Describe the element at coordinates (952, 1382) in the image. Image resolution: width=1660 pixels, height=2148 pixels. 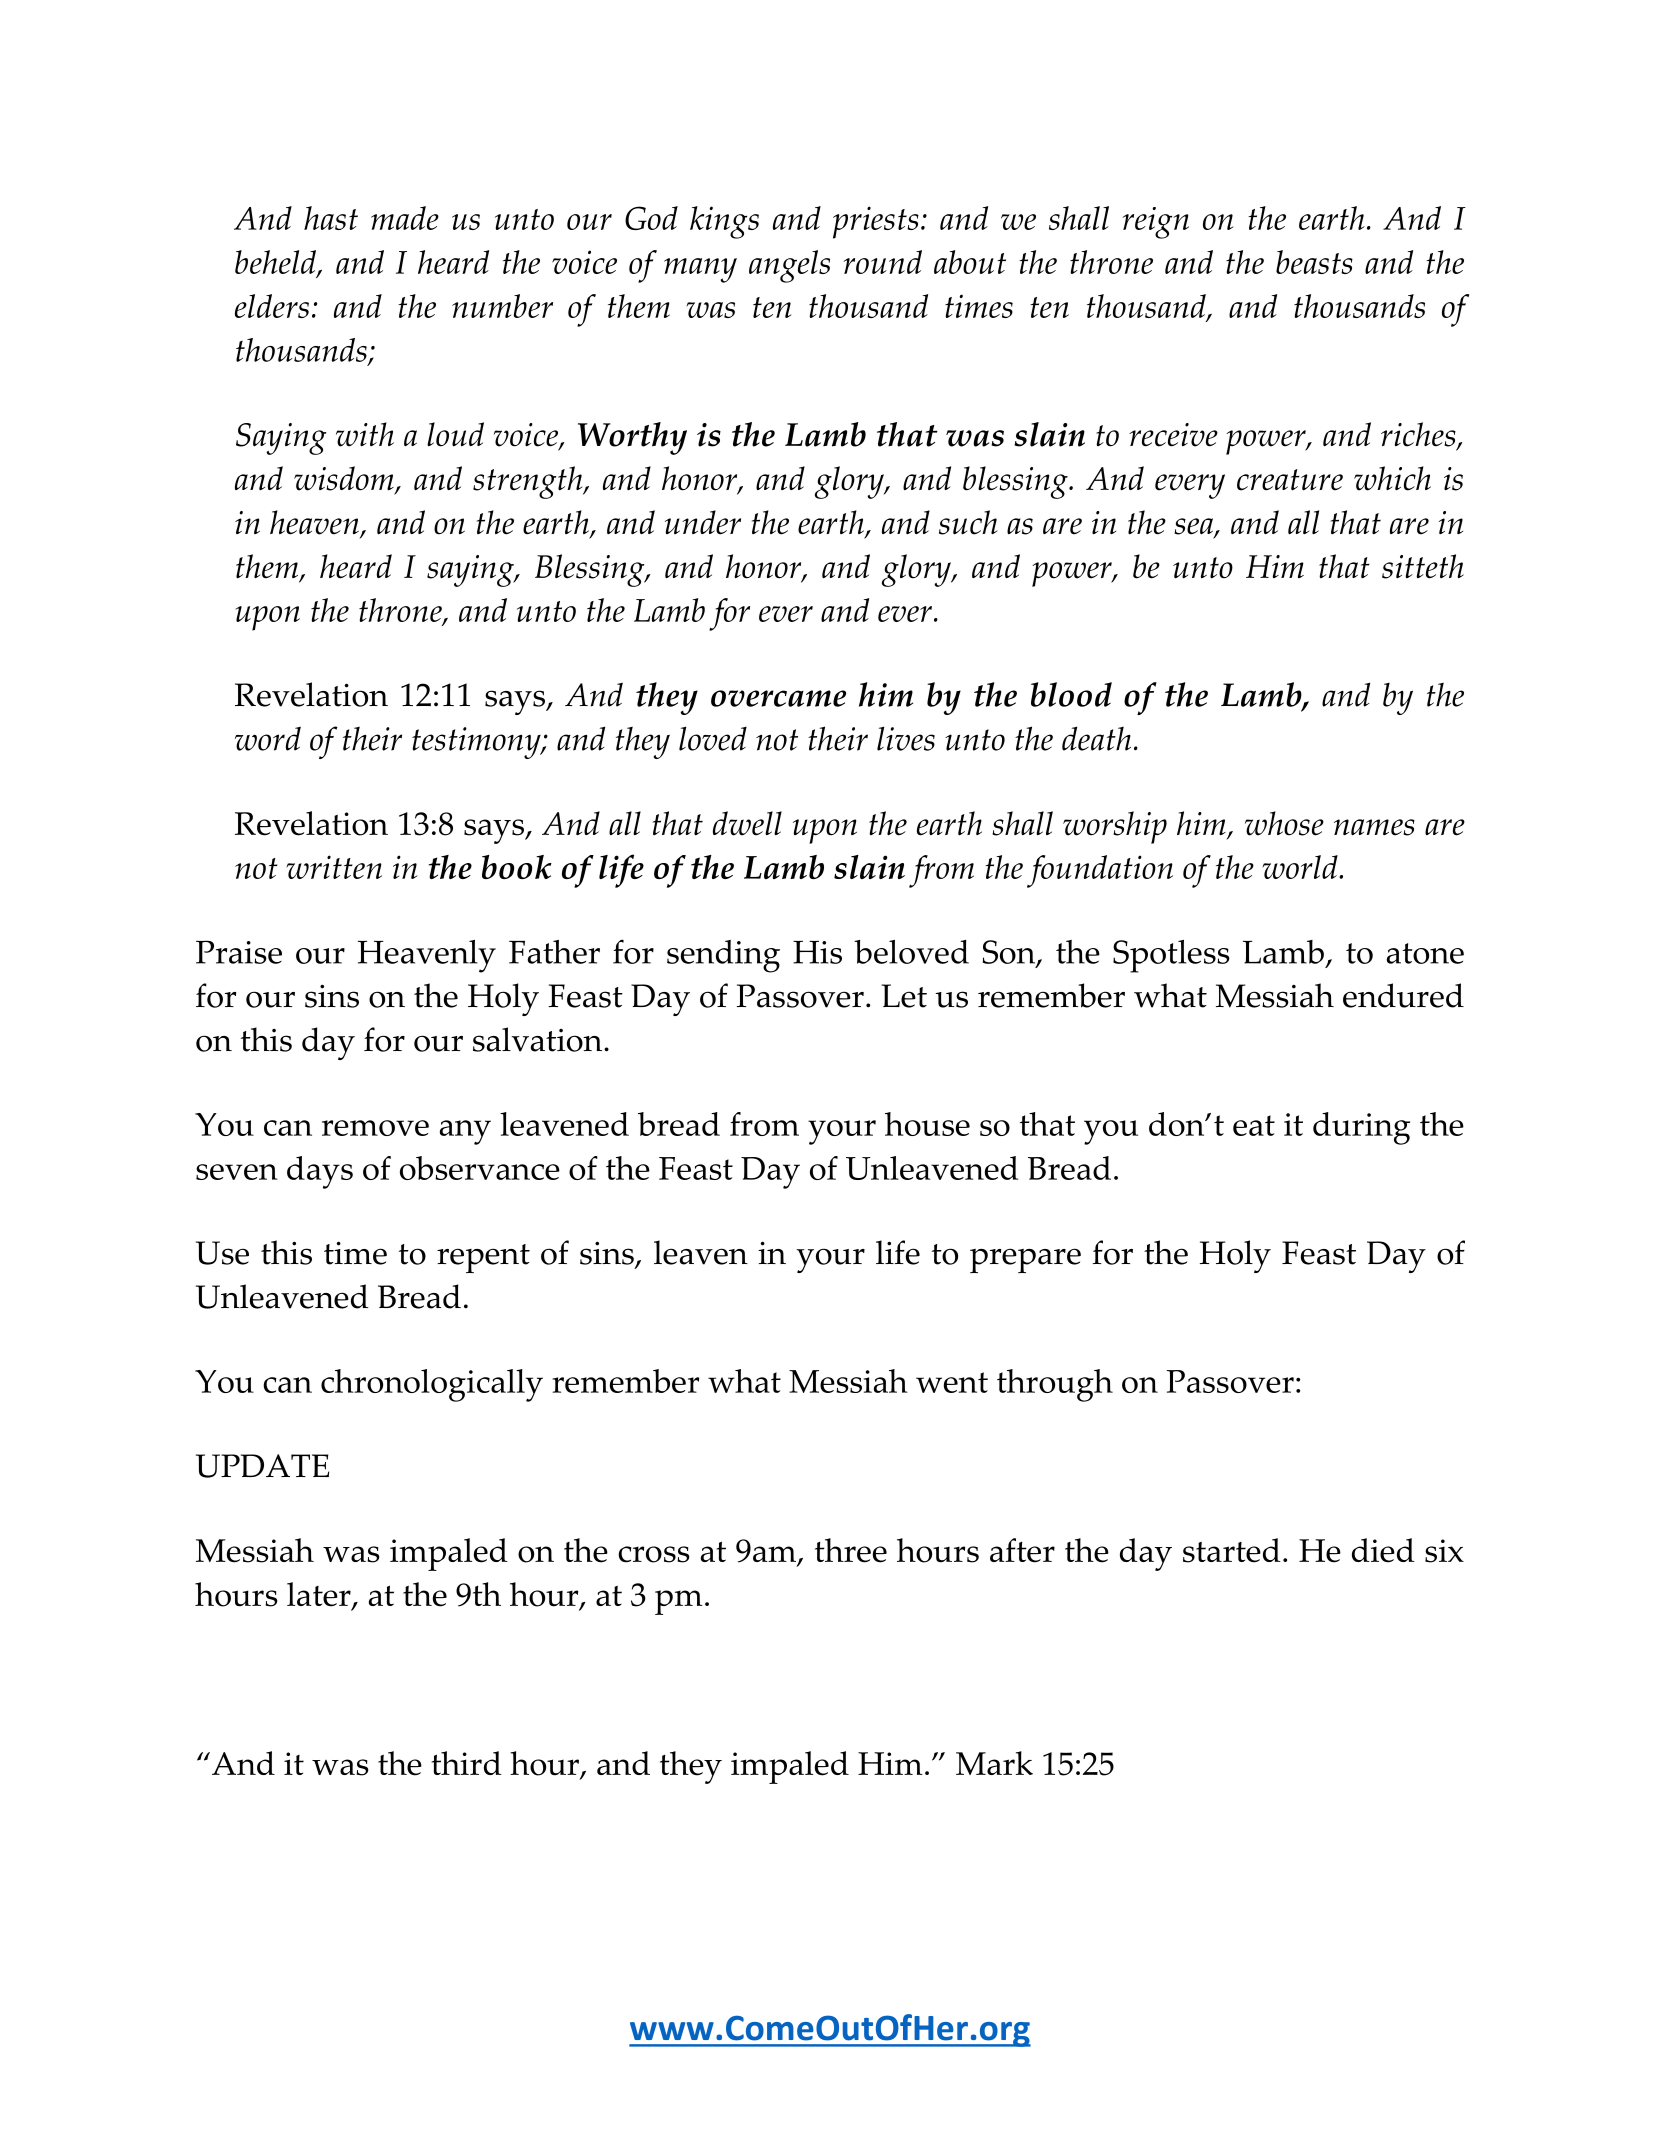
I see `went` at that location.
